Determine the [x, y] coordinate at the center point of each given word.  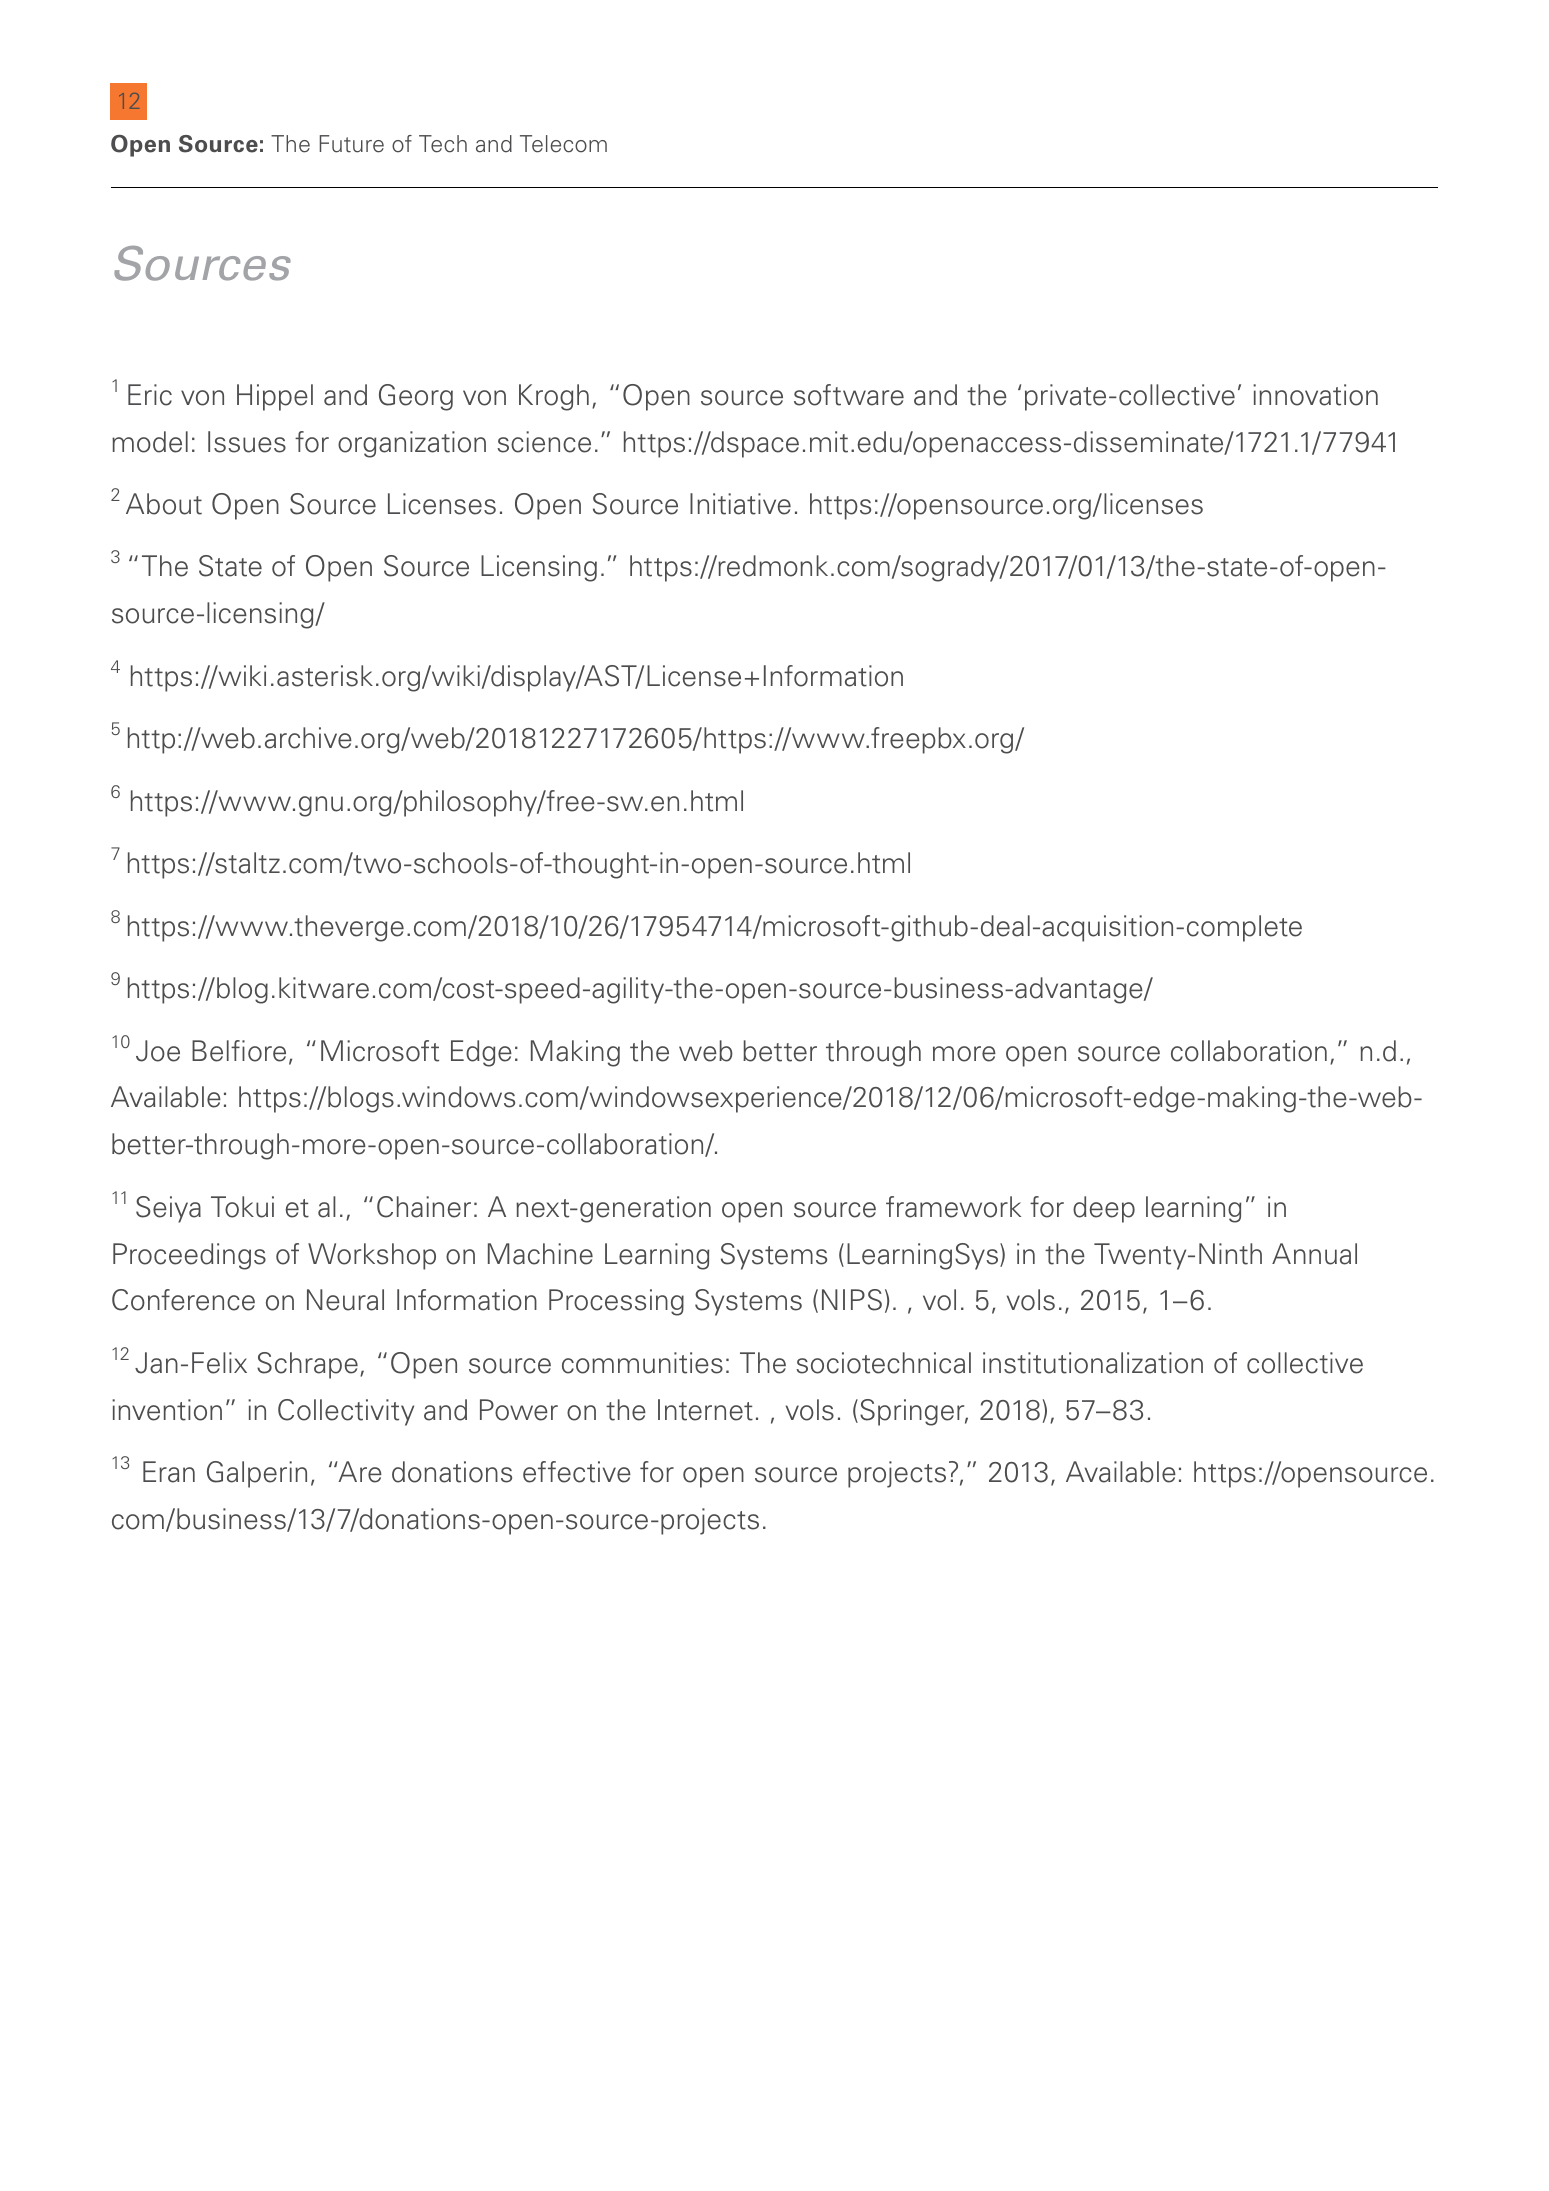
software [849, 395]
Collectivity [346, 1412]
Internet [705, 1410]
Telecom [563, 144]
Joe [158, 1051]
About [164, 504]
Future [352, 144]
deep [1104, 1209]
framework [953, 1207]
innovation [1315, 395]
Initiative [740, 504]
